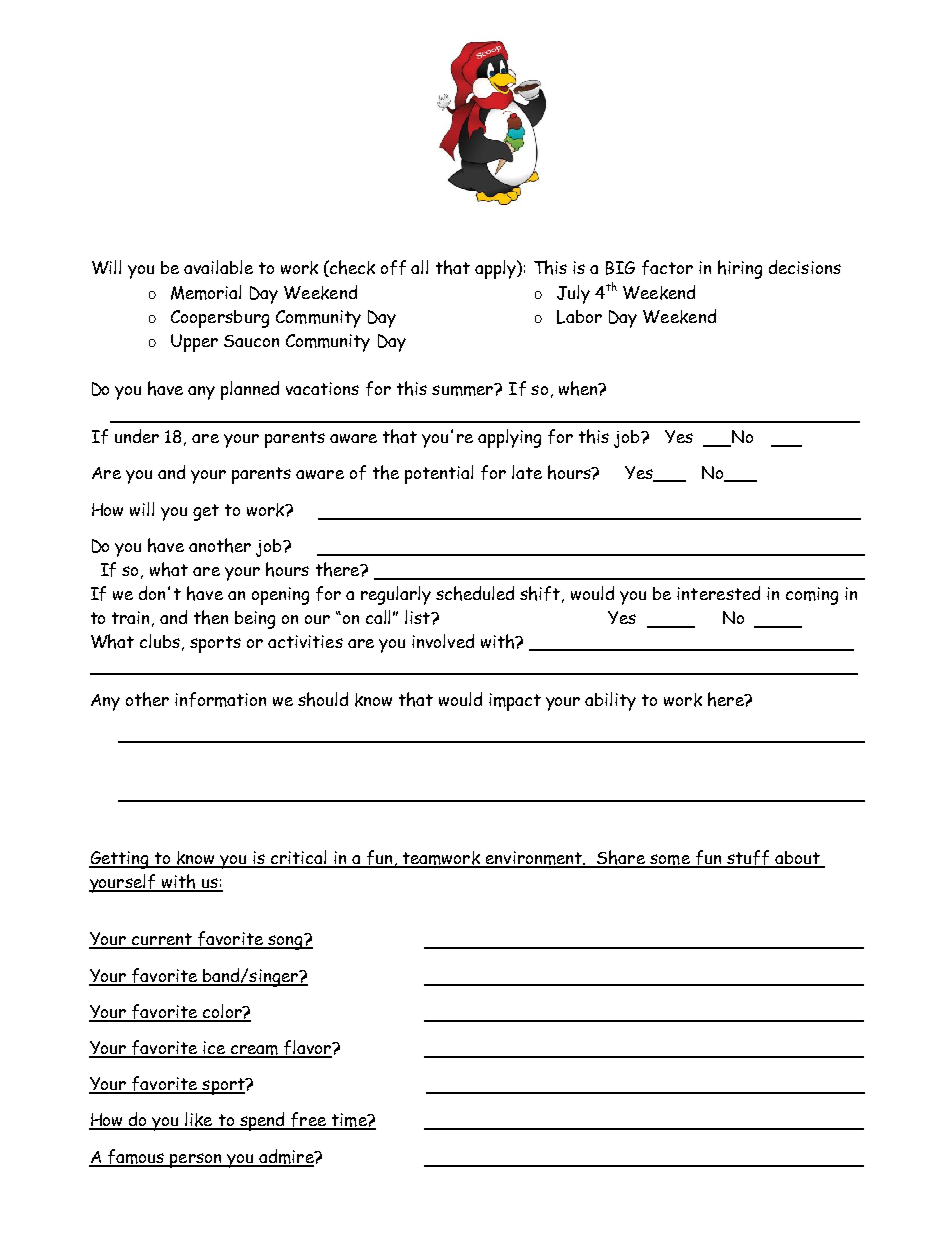  I want to click on like, so click(199, 1120).
